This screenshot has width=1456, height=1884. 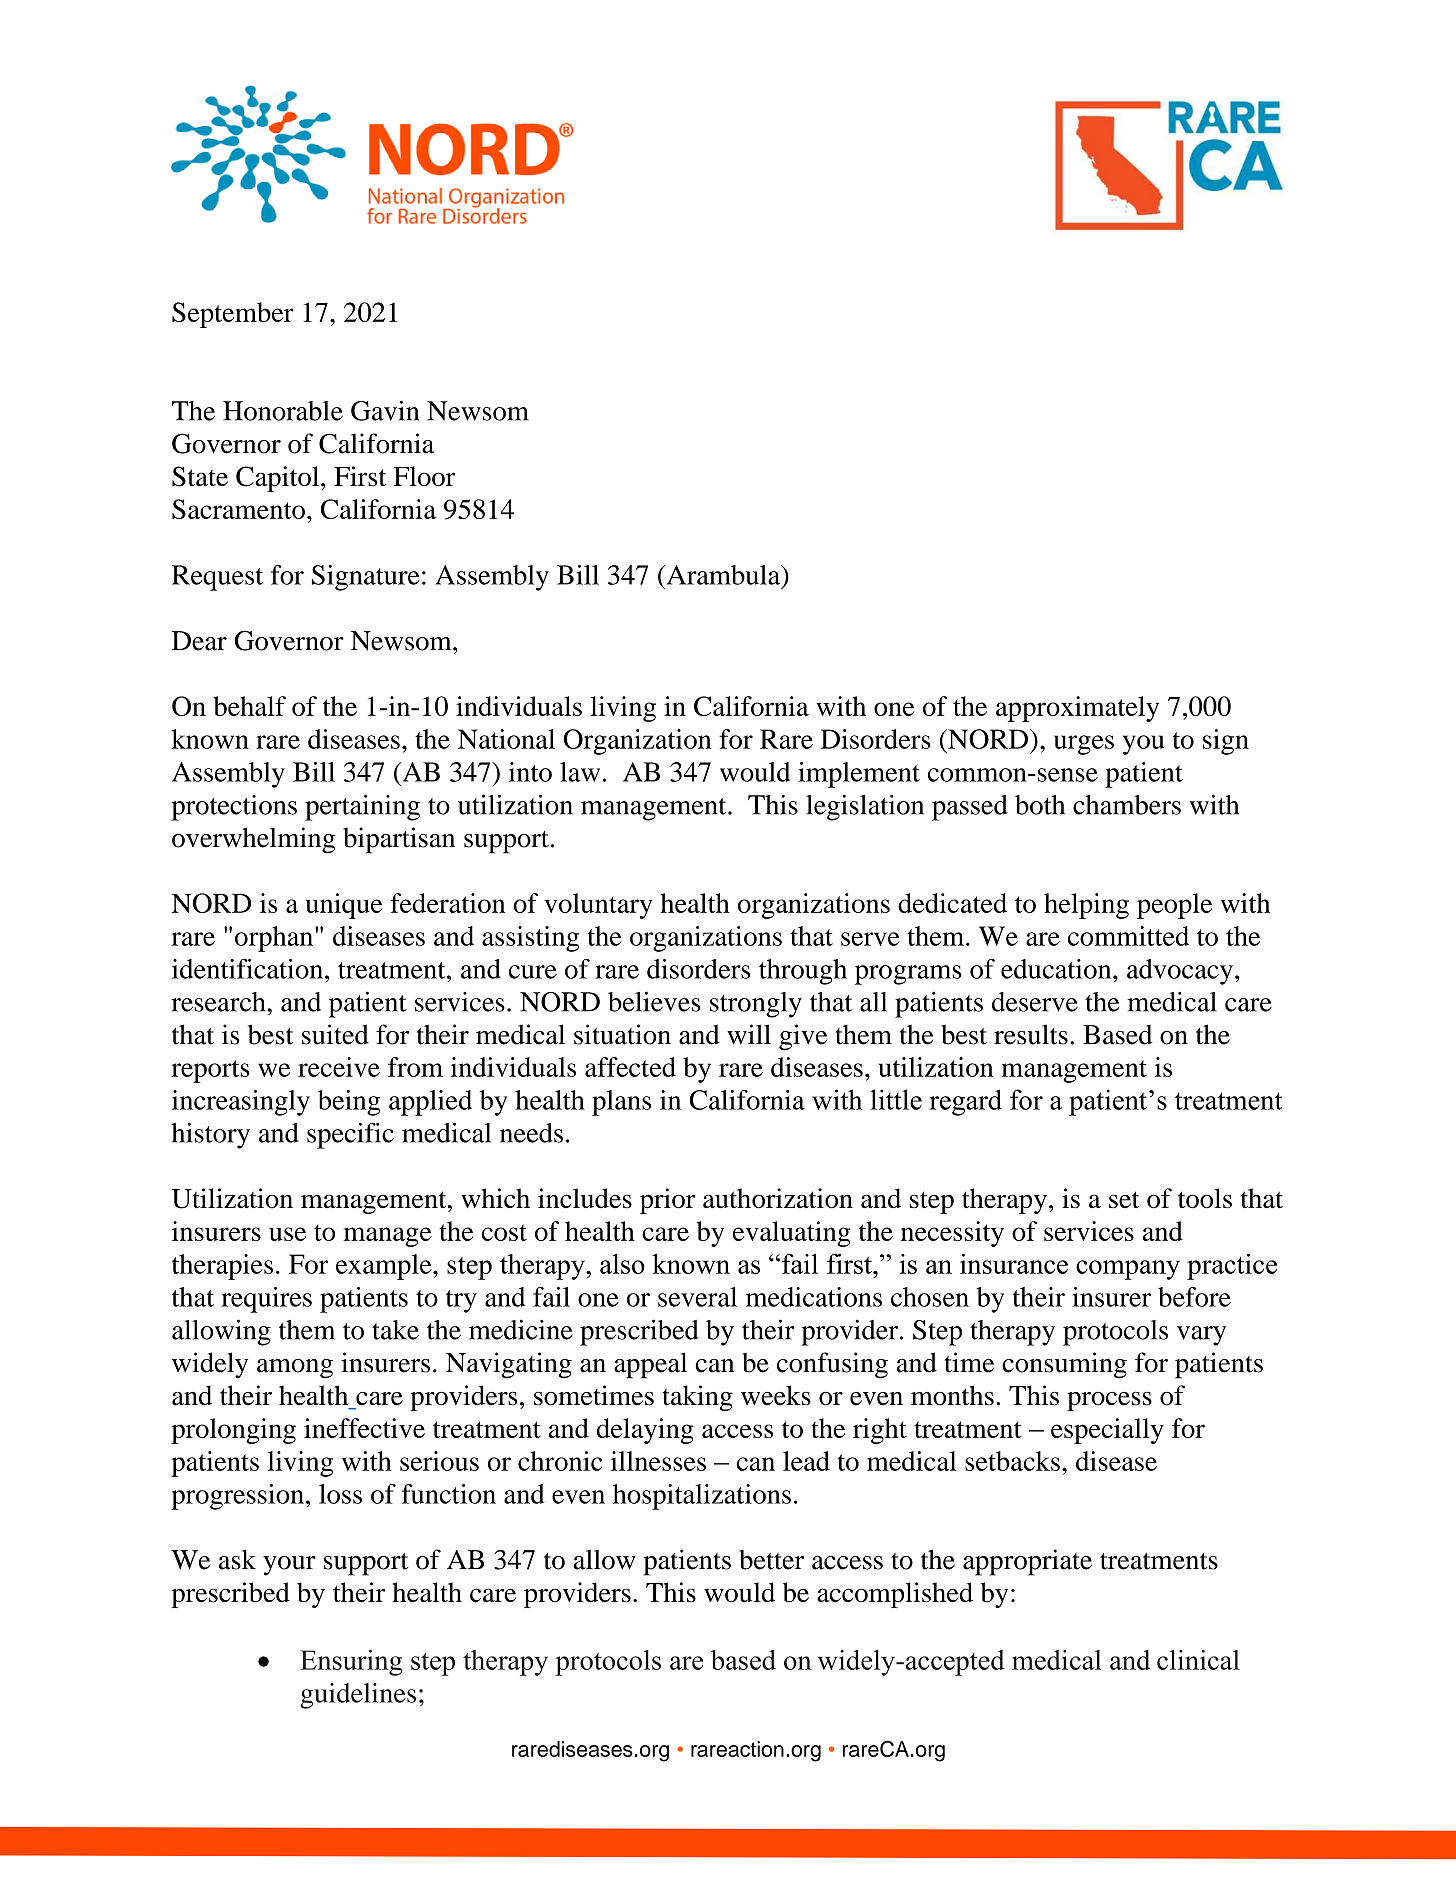 What do you see at coordinates (335, 1034) in the screenshot?
I see `suited` at bounding box center [335, 1034].
